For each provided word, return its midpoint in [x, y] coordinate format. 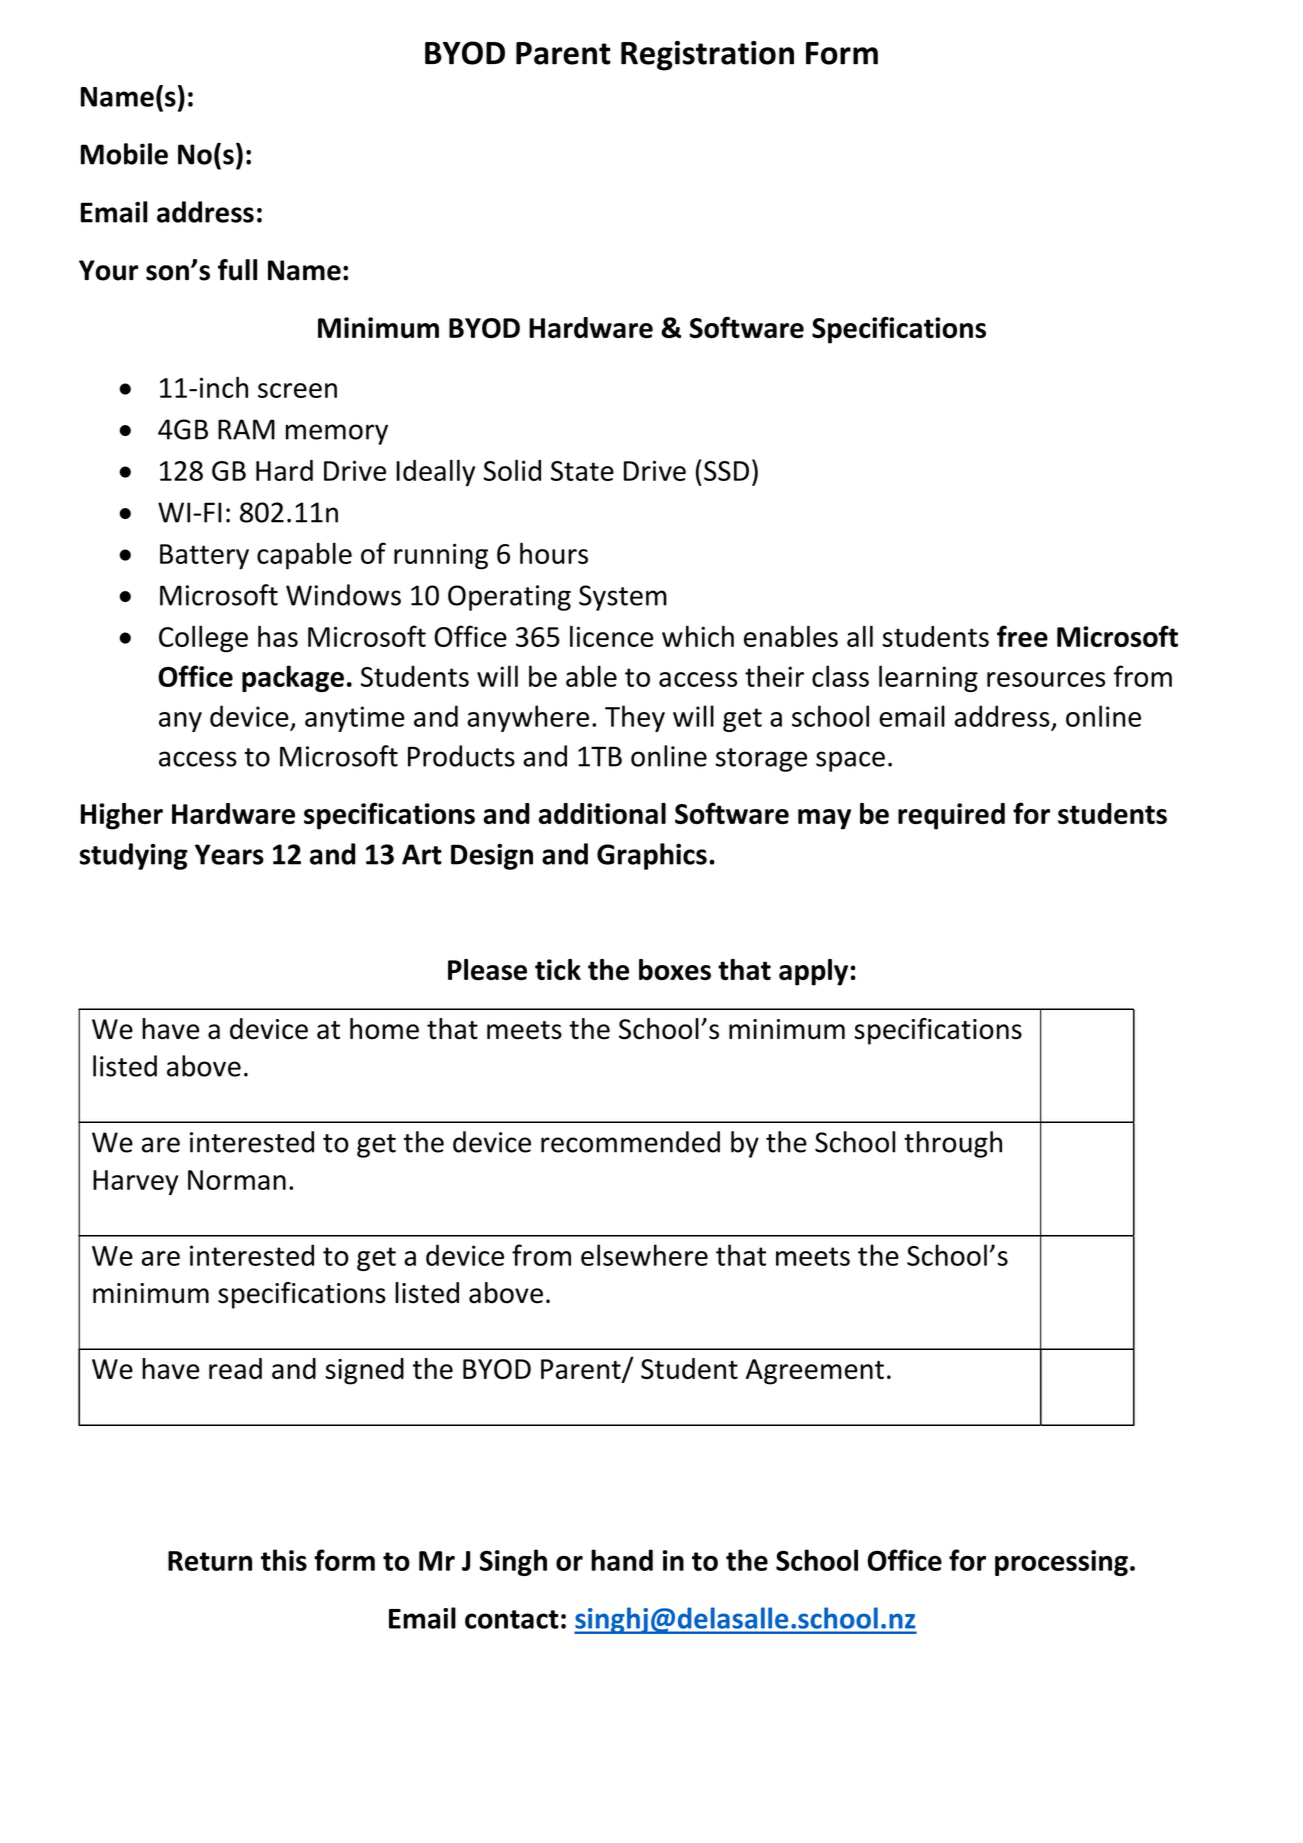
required [951, 816]
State [582, 471]
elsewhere [644, 1255]
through [953, 1144]
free [1022, 636]
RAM [246, 429]
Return [210, 1561]
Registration [707, 56]
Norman [237, 1180]
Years [229, 854]
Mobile [124, 154]
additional [602, 813]
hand [622, 1560]
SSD [726, 471]
